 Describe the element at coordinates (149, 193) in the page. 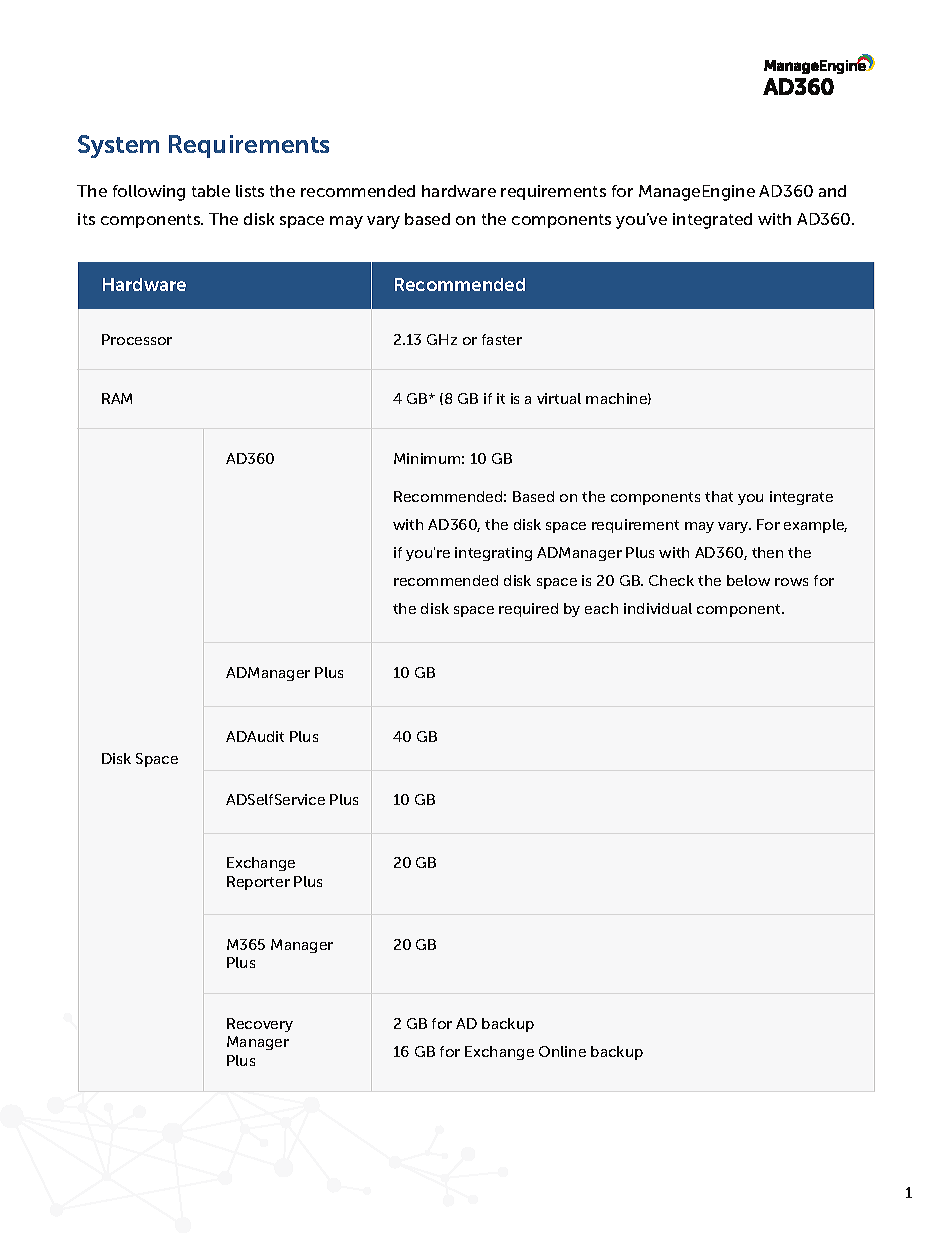

I see `following` at that location.
